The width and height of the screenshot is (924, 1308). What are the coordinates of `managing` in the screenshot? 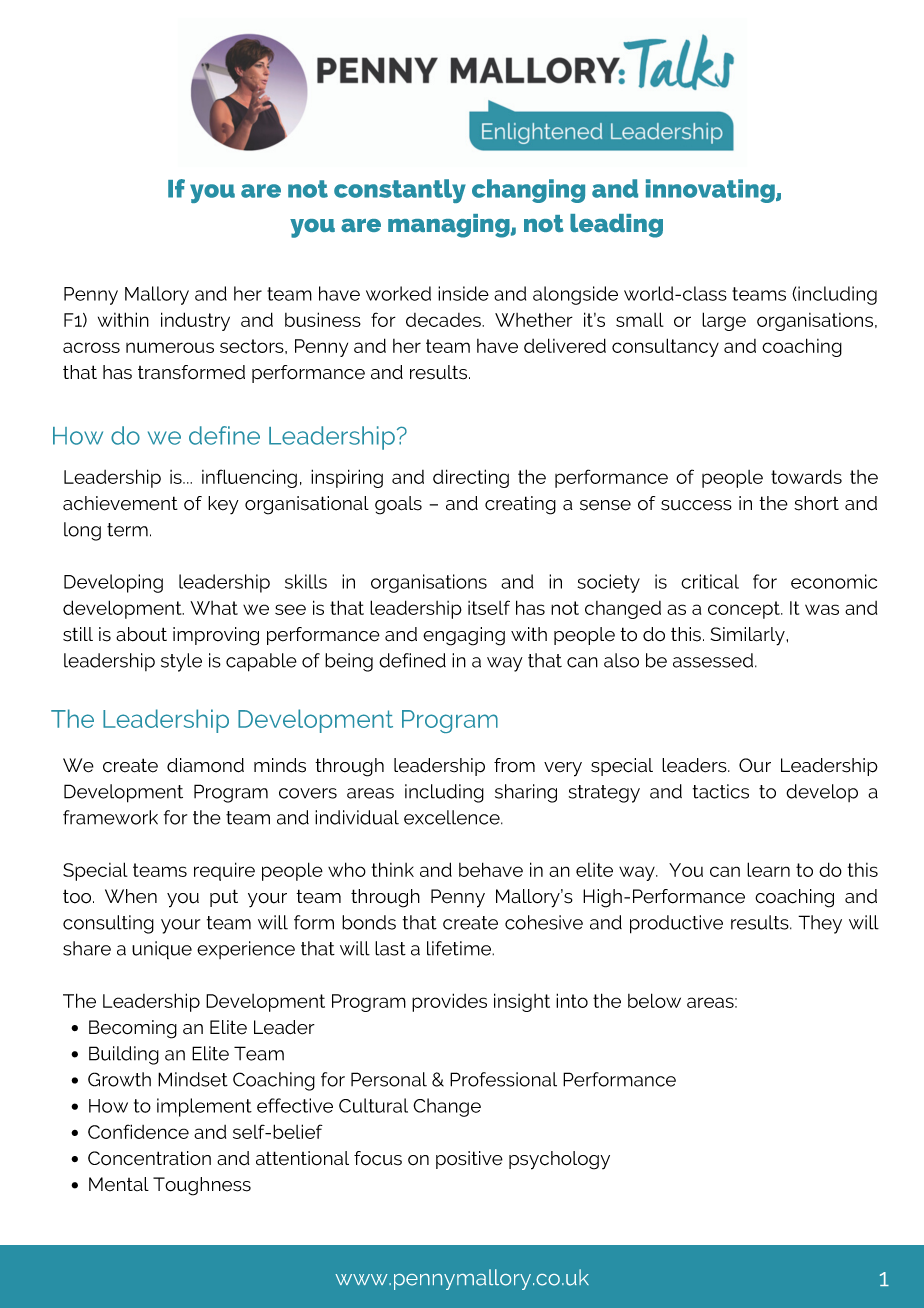 It's located at (450, 226).
